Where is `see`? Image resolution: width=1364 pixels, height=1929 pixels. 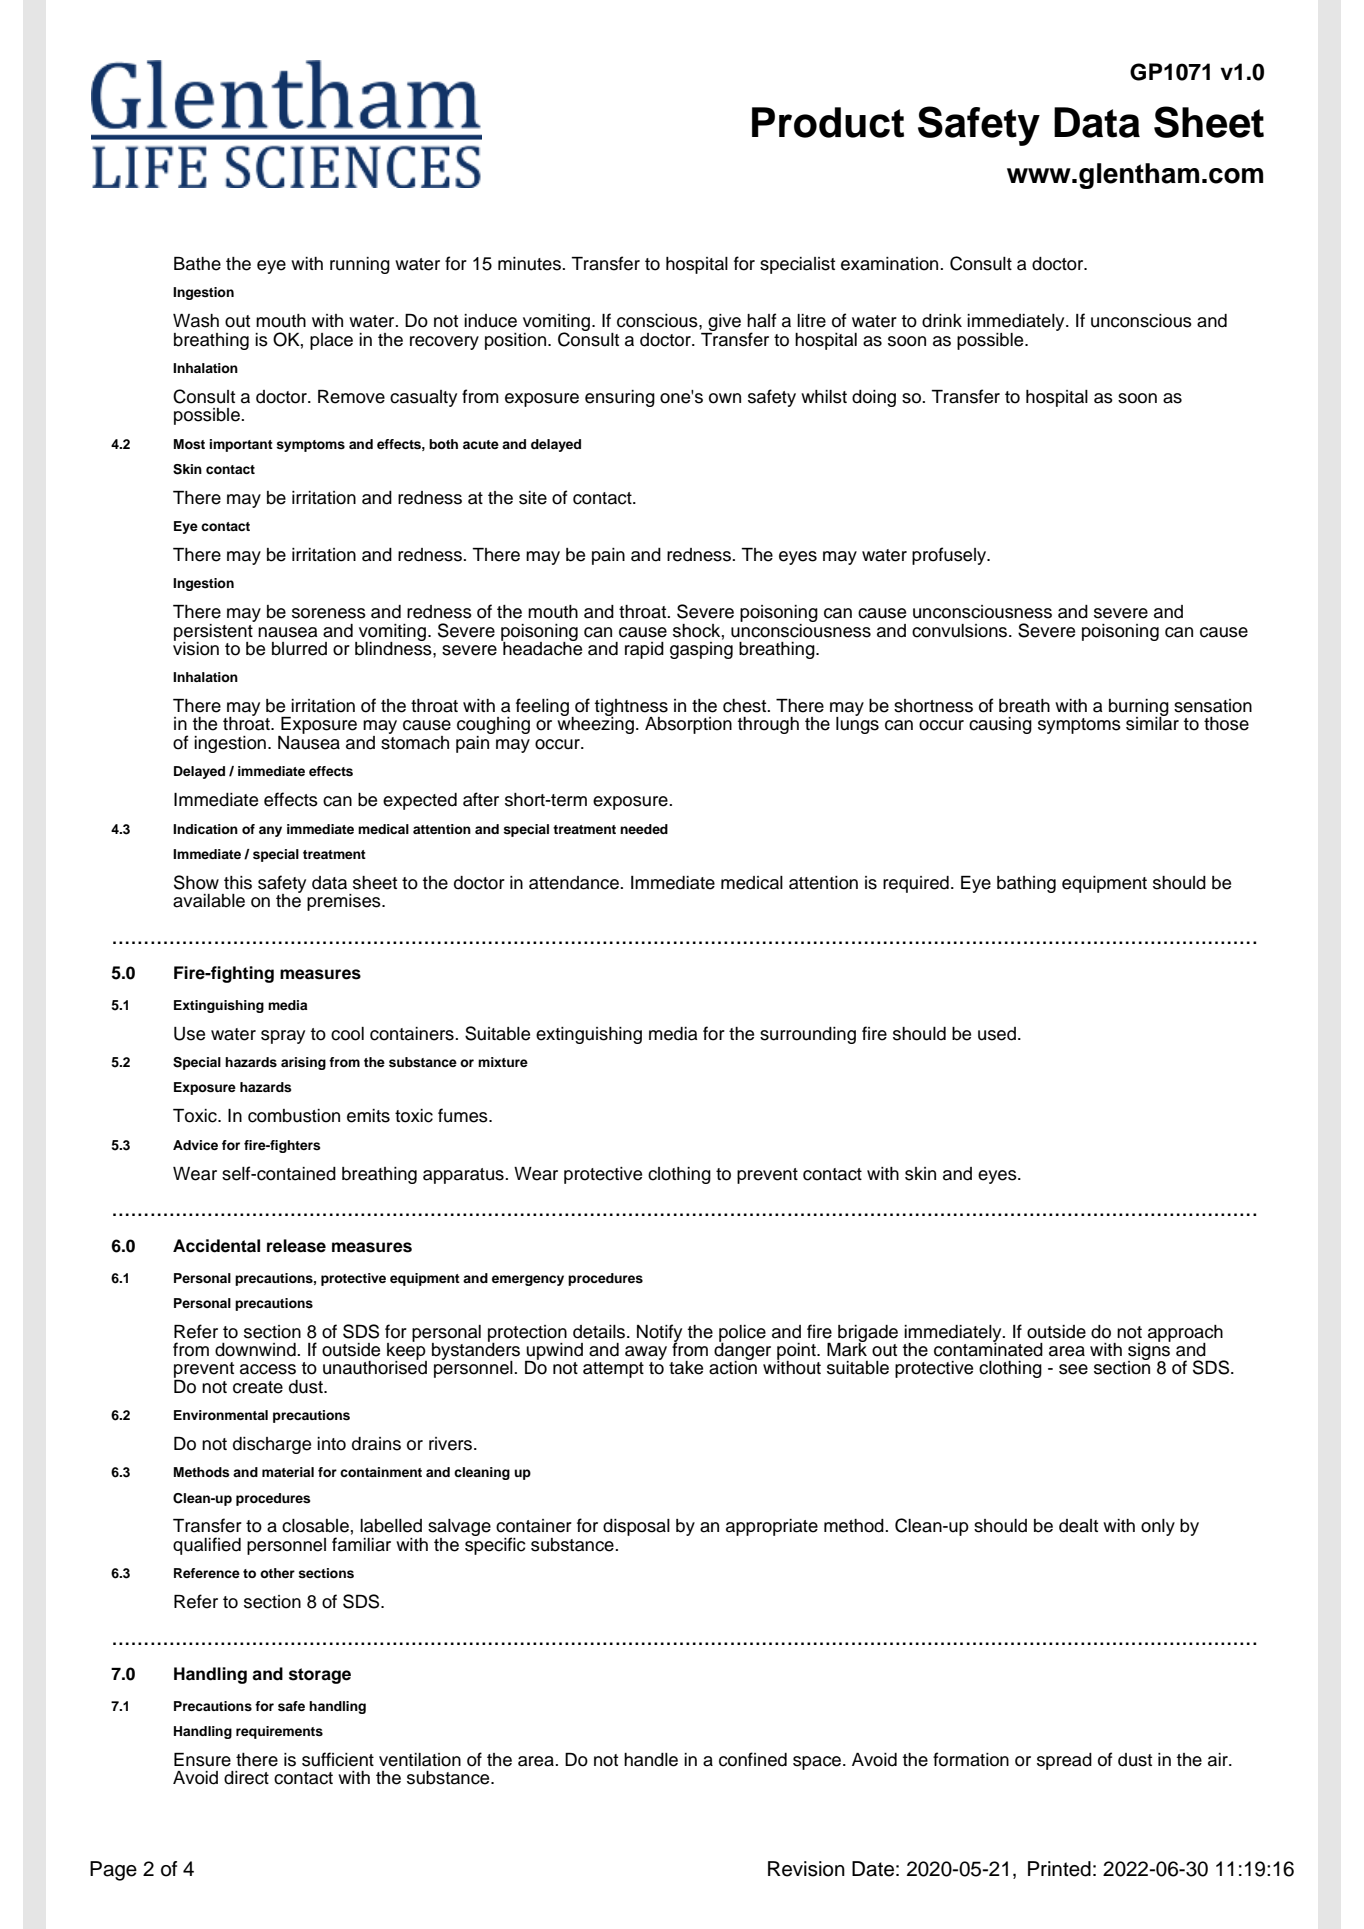
see is located at coordinates (1073, 1369).
